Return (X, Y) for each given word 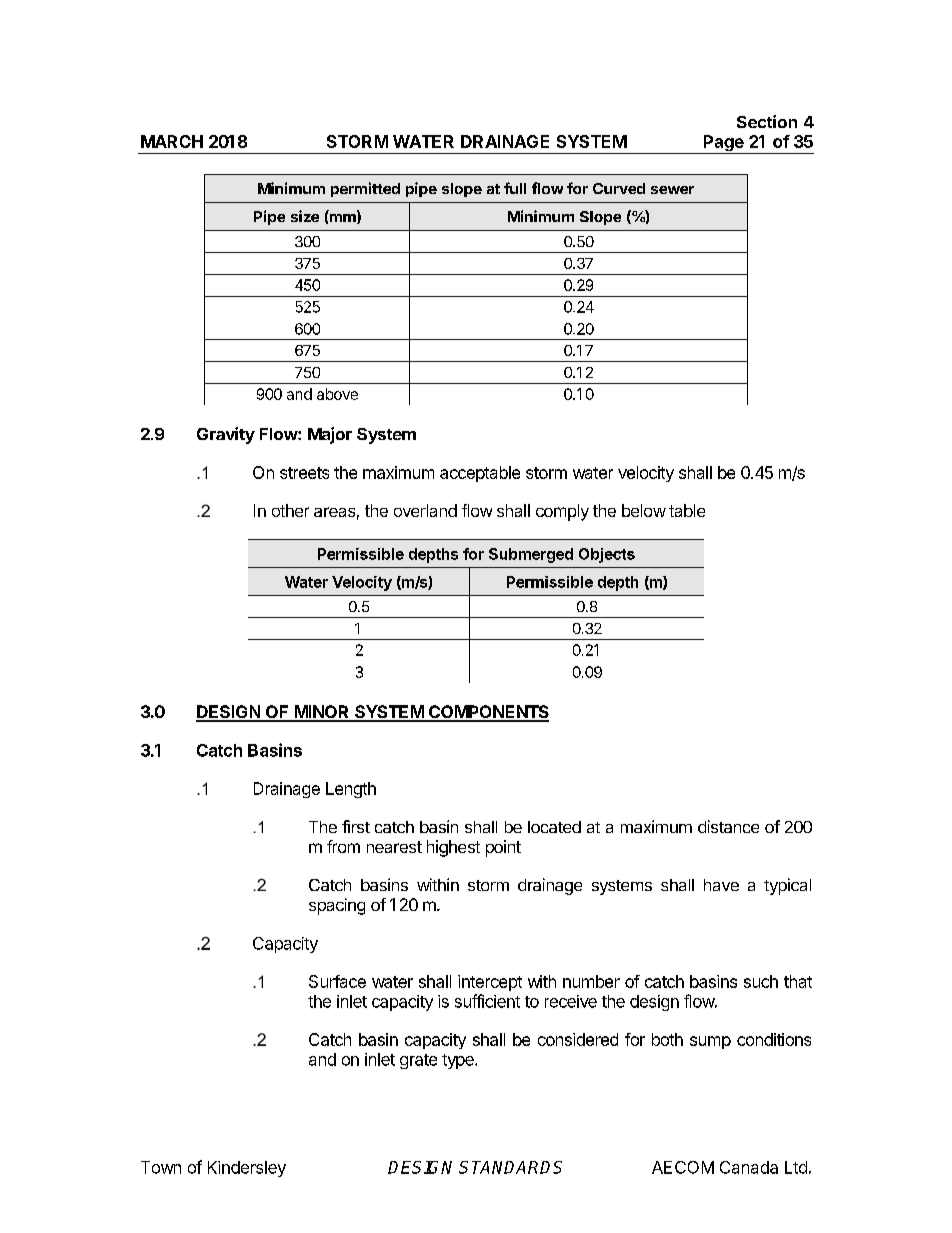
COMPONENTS (488, 713)
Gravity (226, 435)
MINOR (322, 713)
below (644, 510)
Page (724, 144)
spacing (337, 906)
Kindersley (247, 1169)
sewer (672, 190)
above (337, 394)
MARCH (172, 141)
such (761, 981)
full (515, 188)
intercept (490, 983)
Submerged (531, 555)
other (290, 510)
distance (728, 826)
